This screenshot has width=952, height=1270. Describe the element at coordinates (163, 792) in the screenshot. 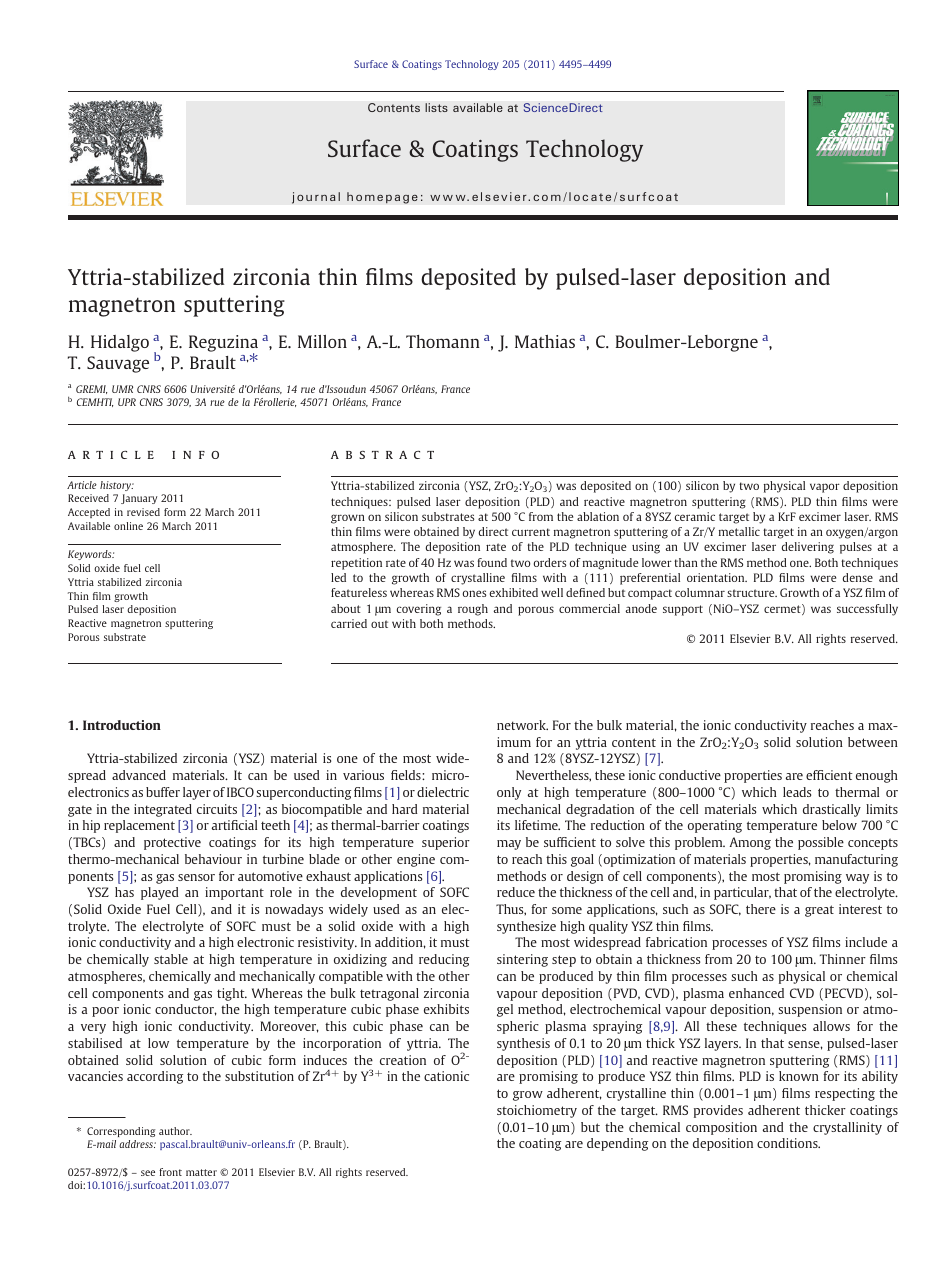

I see `buffer` at that location.
